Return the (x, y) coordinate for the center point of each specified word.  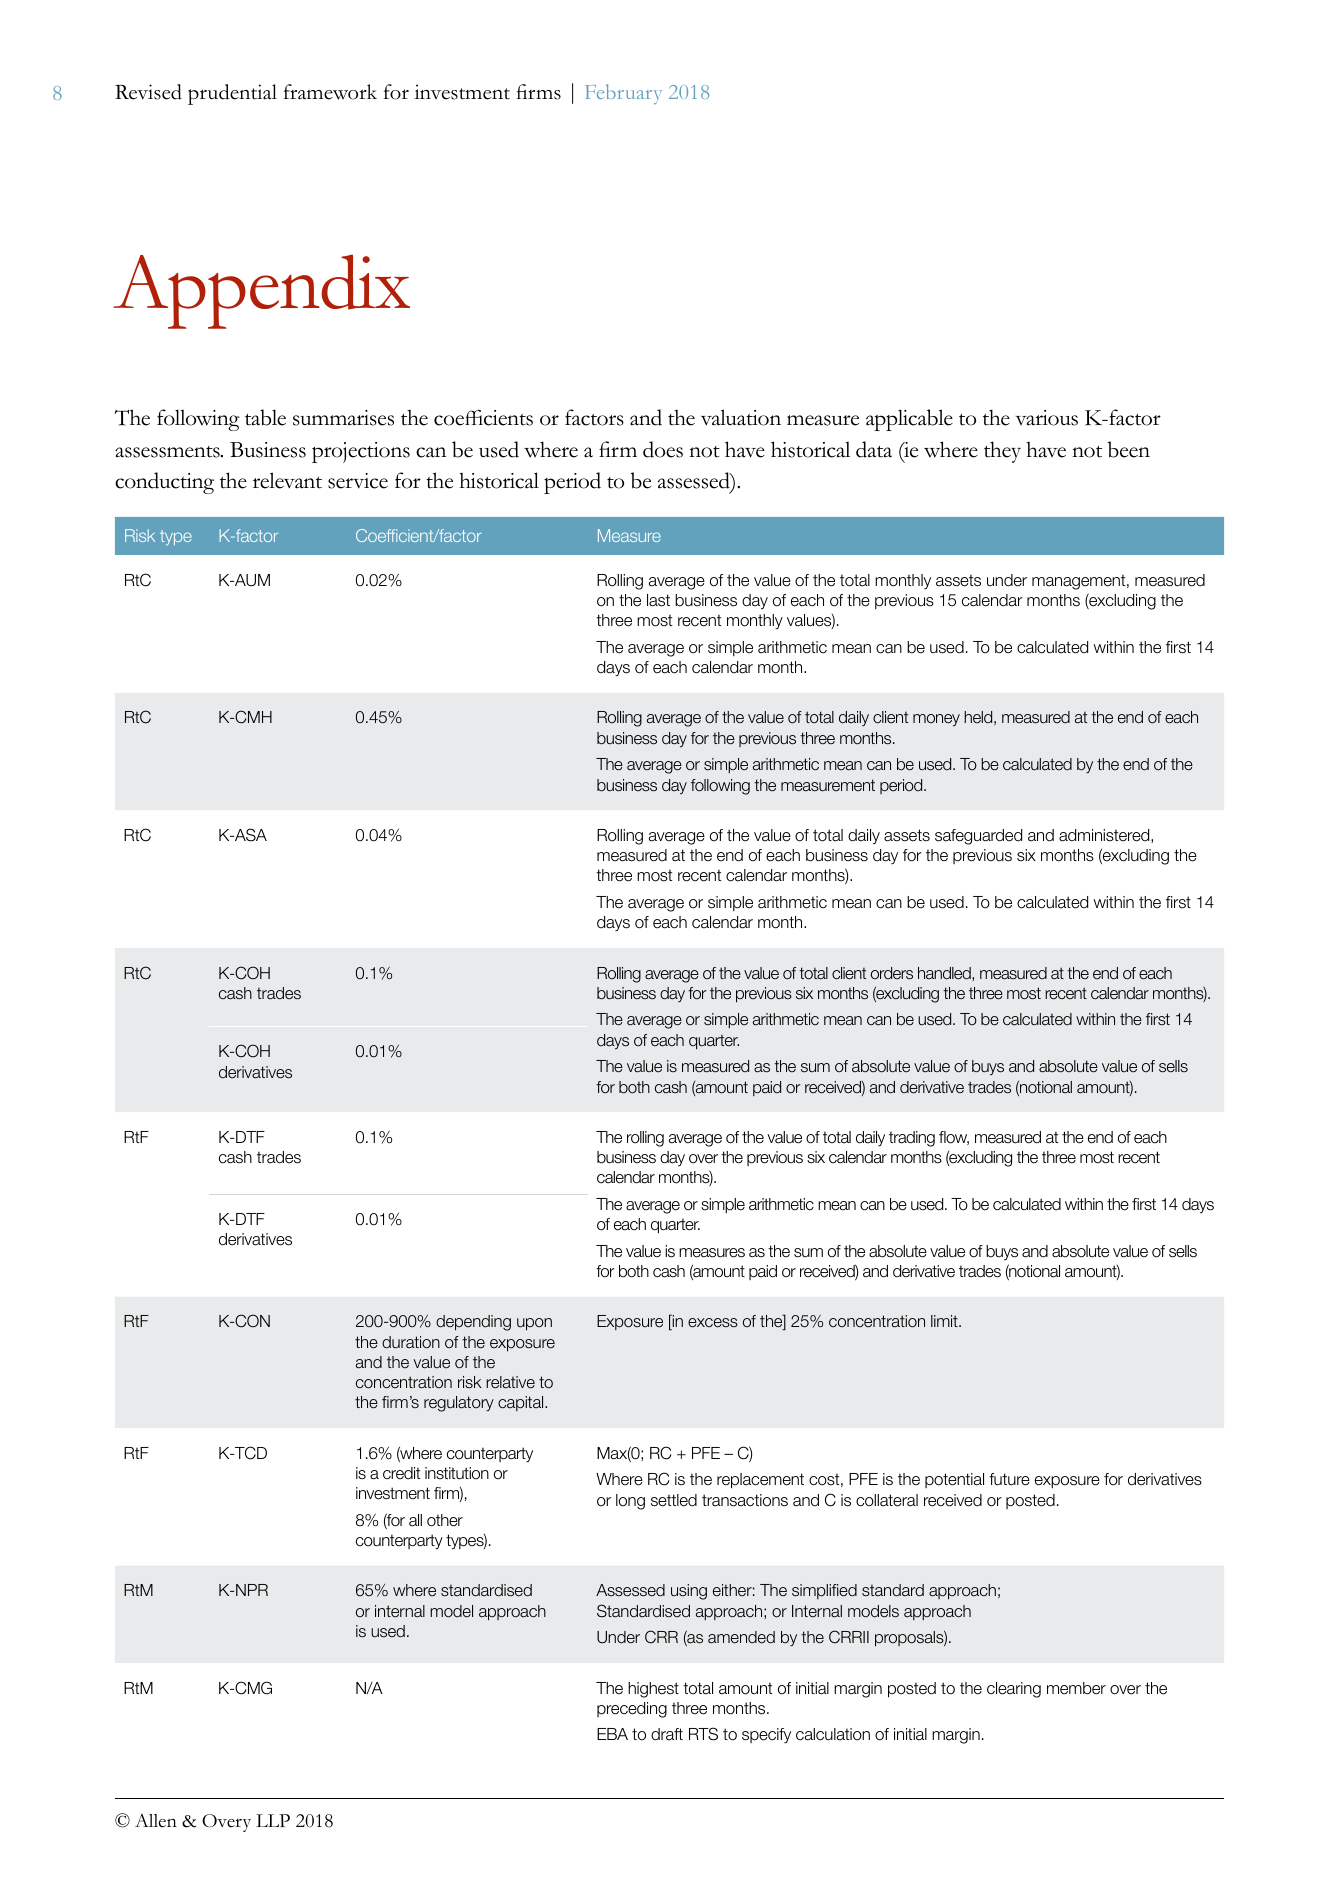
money (936, 720)
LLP (273, 1820)
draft (667, 1734)
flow (954, 1138)
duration (411, 1342)
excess (713, 1323)
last (658, 600)
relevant (287, 480)
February (623, 94)
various (1047, 418)
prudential (232, 94)
